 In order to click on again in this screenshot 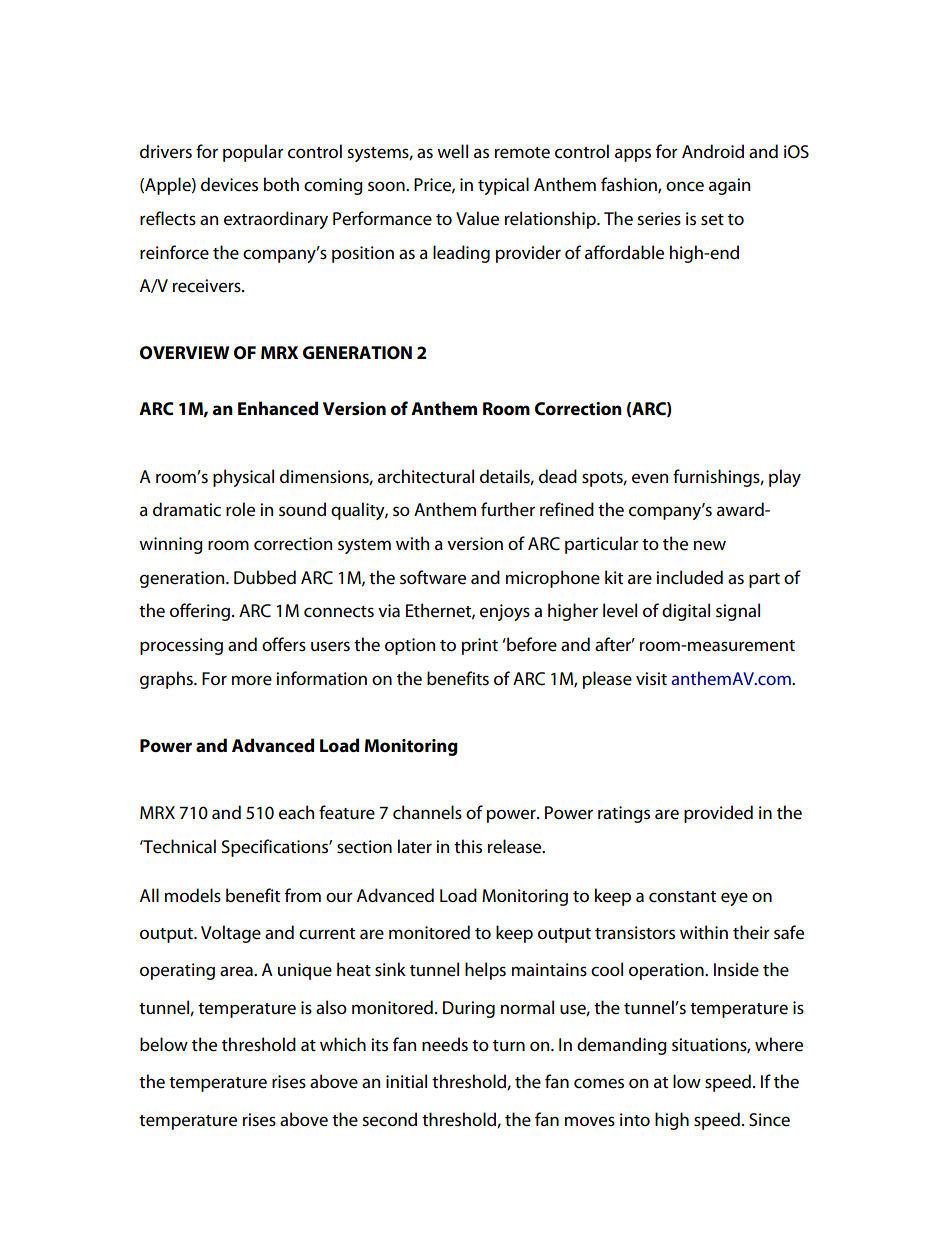, I will do `click(729, 186)`.
